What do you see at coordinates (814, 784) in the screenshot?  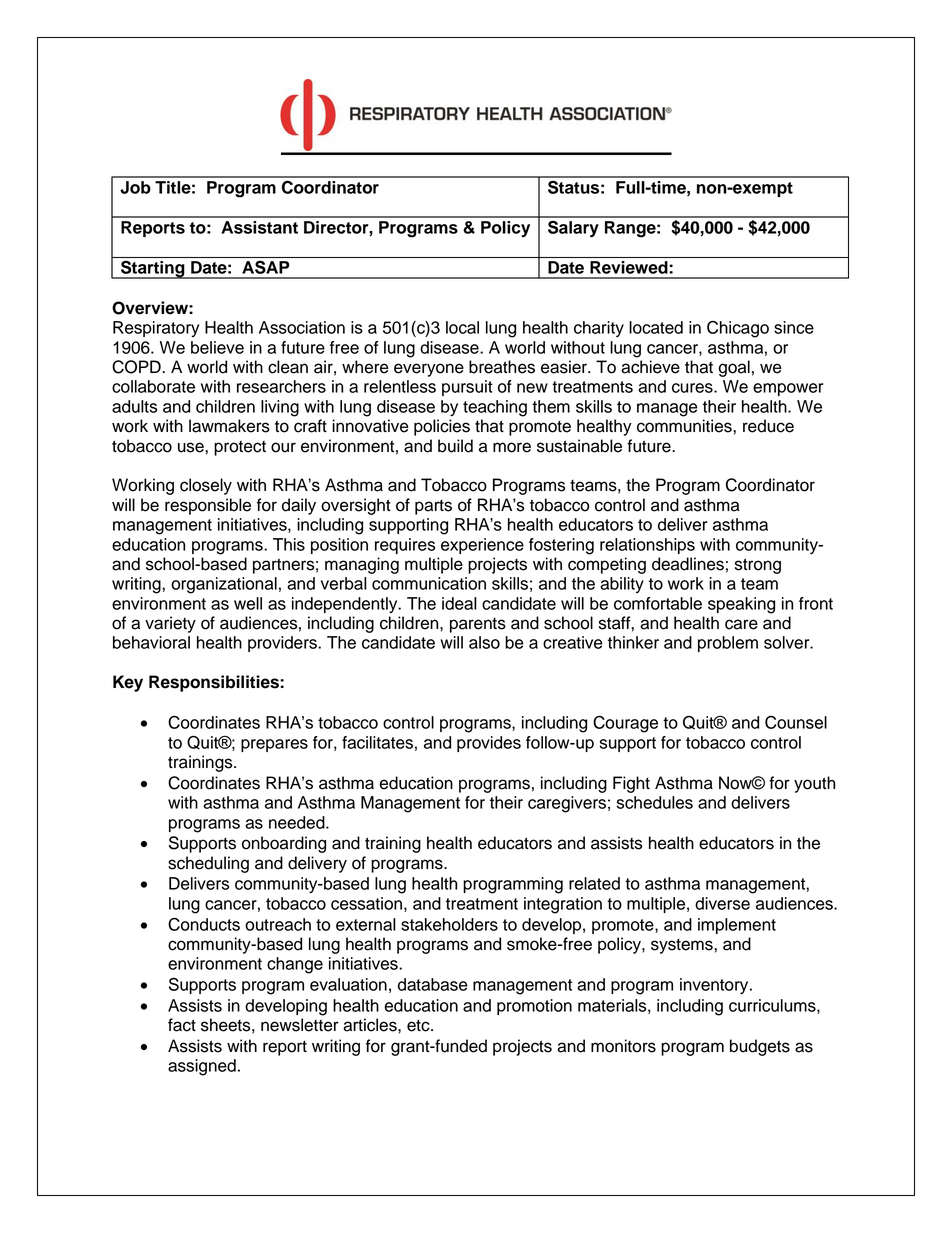 I see `youth` at bounding box center [814, 784].
